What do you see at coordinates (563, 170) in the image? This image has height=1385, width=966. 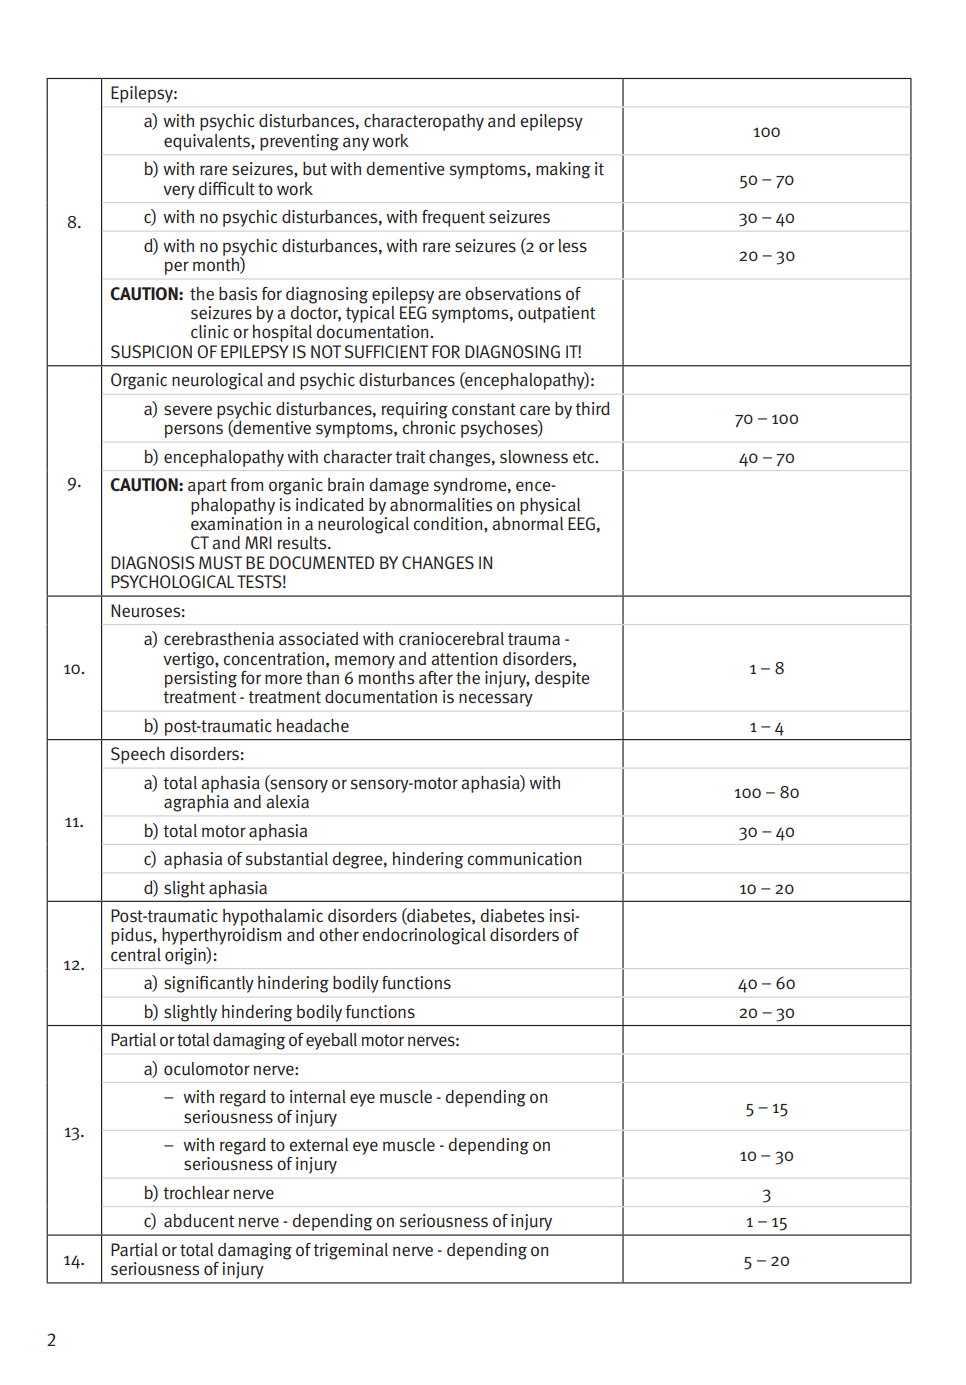 I see `making` at bounding box center [563, 170].
